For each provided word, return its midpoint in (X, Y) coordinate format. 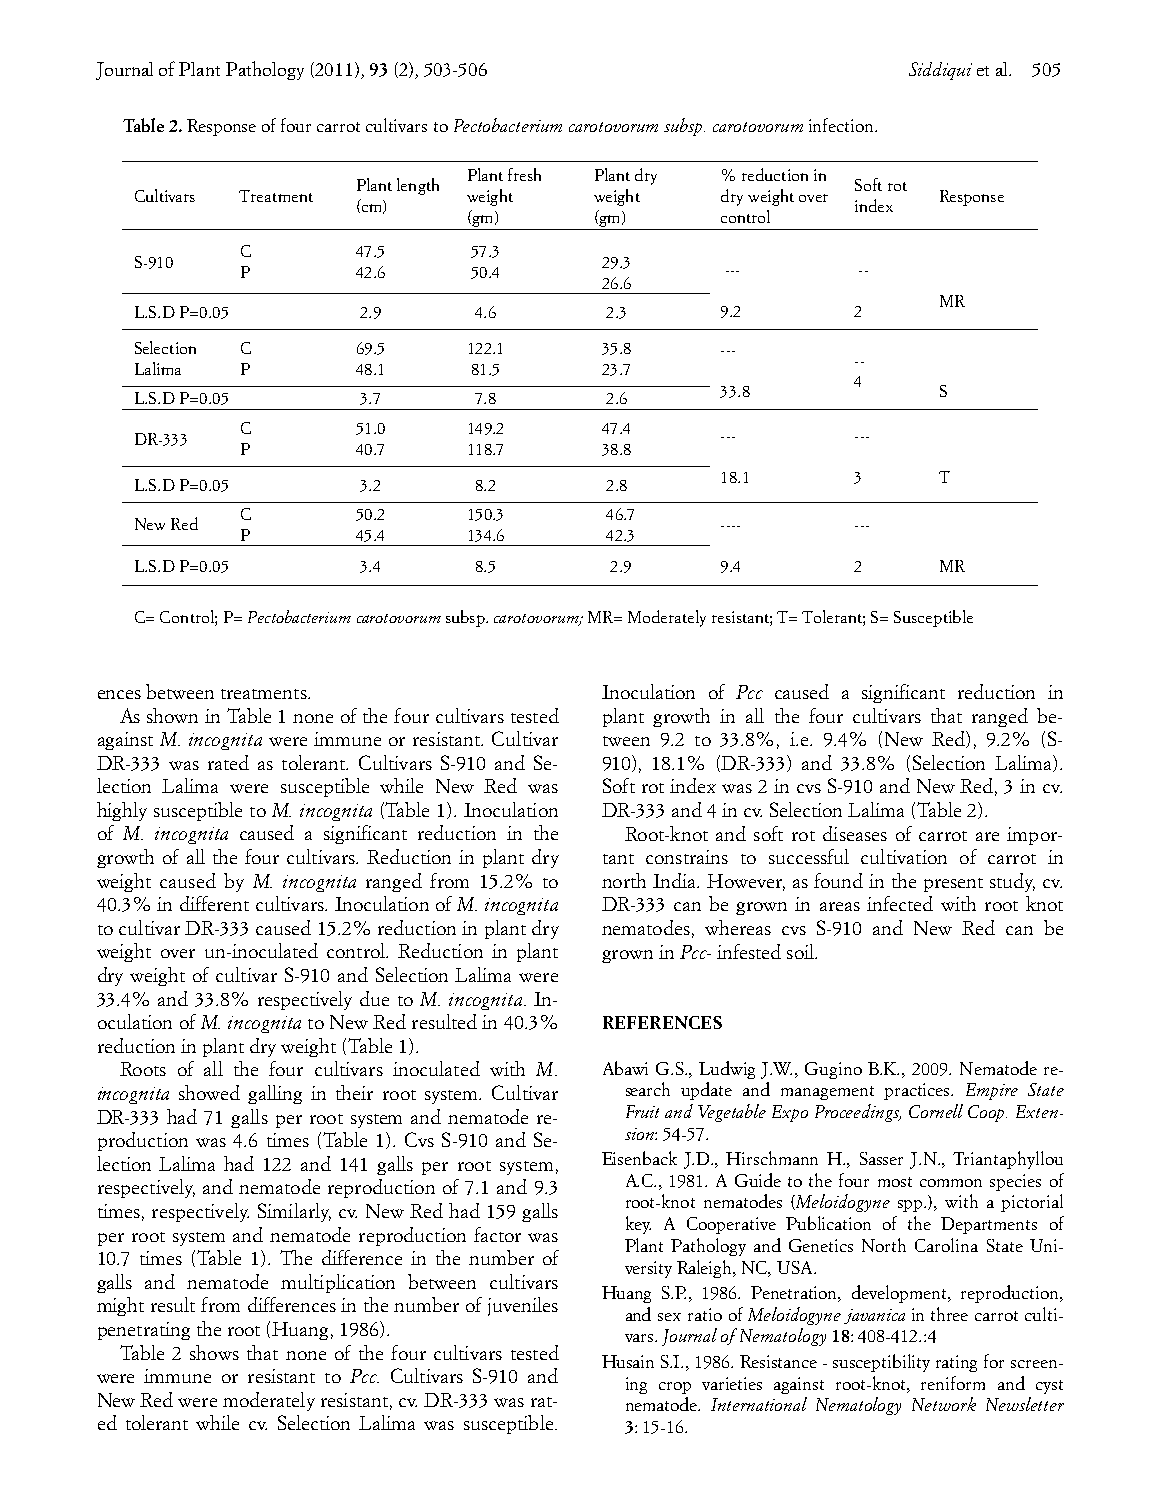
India (676, 880)
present (953, 885)
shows (214, 1352)
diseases (855, 833)
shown (172, 715)
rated (228, 762)
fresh (524, 174)
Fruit (642, 1111)
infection (842, 125)
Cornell (936, 1111)
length (418, 186)
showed (209, 1092)
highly (122, 811)
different (214, 903)
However (746, 882)
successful (809, 856)
